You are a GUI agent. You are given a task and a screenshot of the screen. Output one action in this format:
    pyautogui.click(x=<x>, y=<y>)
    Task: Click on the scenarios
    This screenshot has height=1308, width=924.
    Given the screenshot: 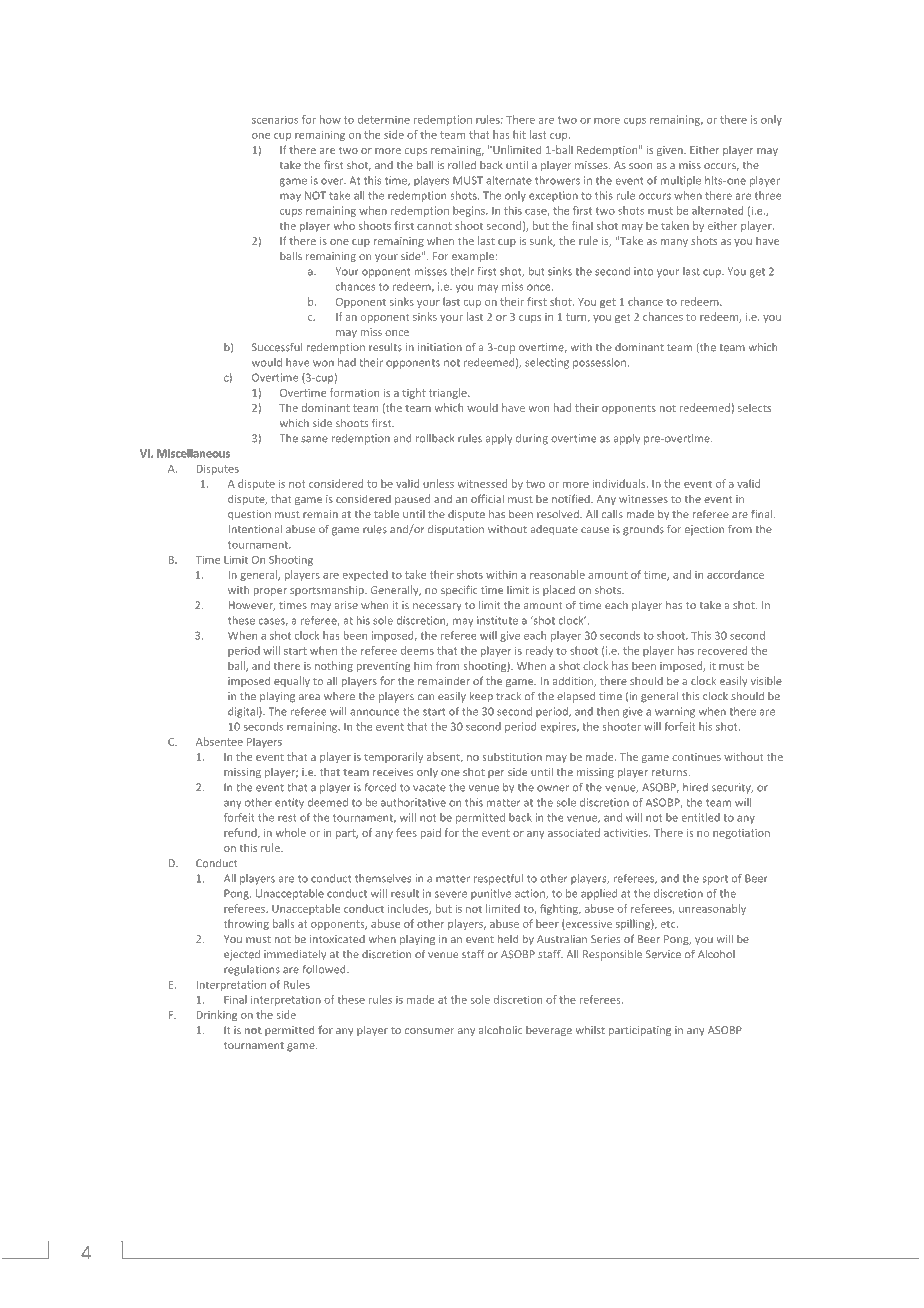 What is the action you would take?
    pyautogui.click(x=275, y=119)
